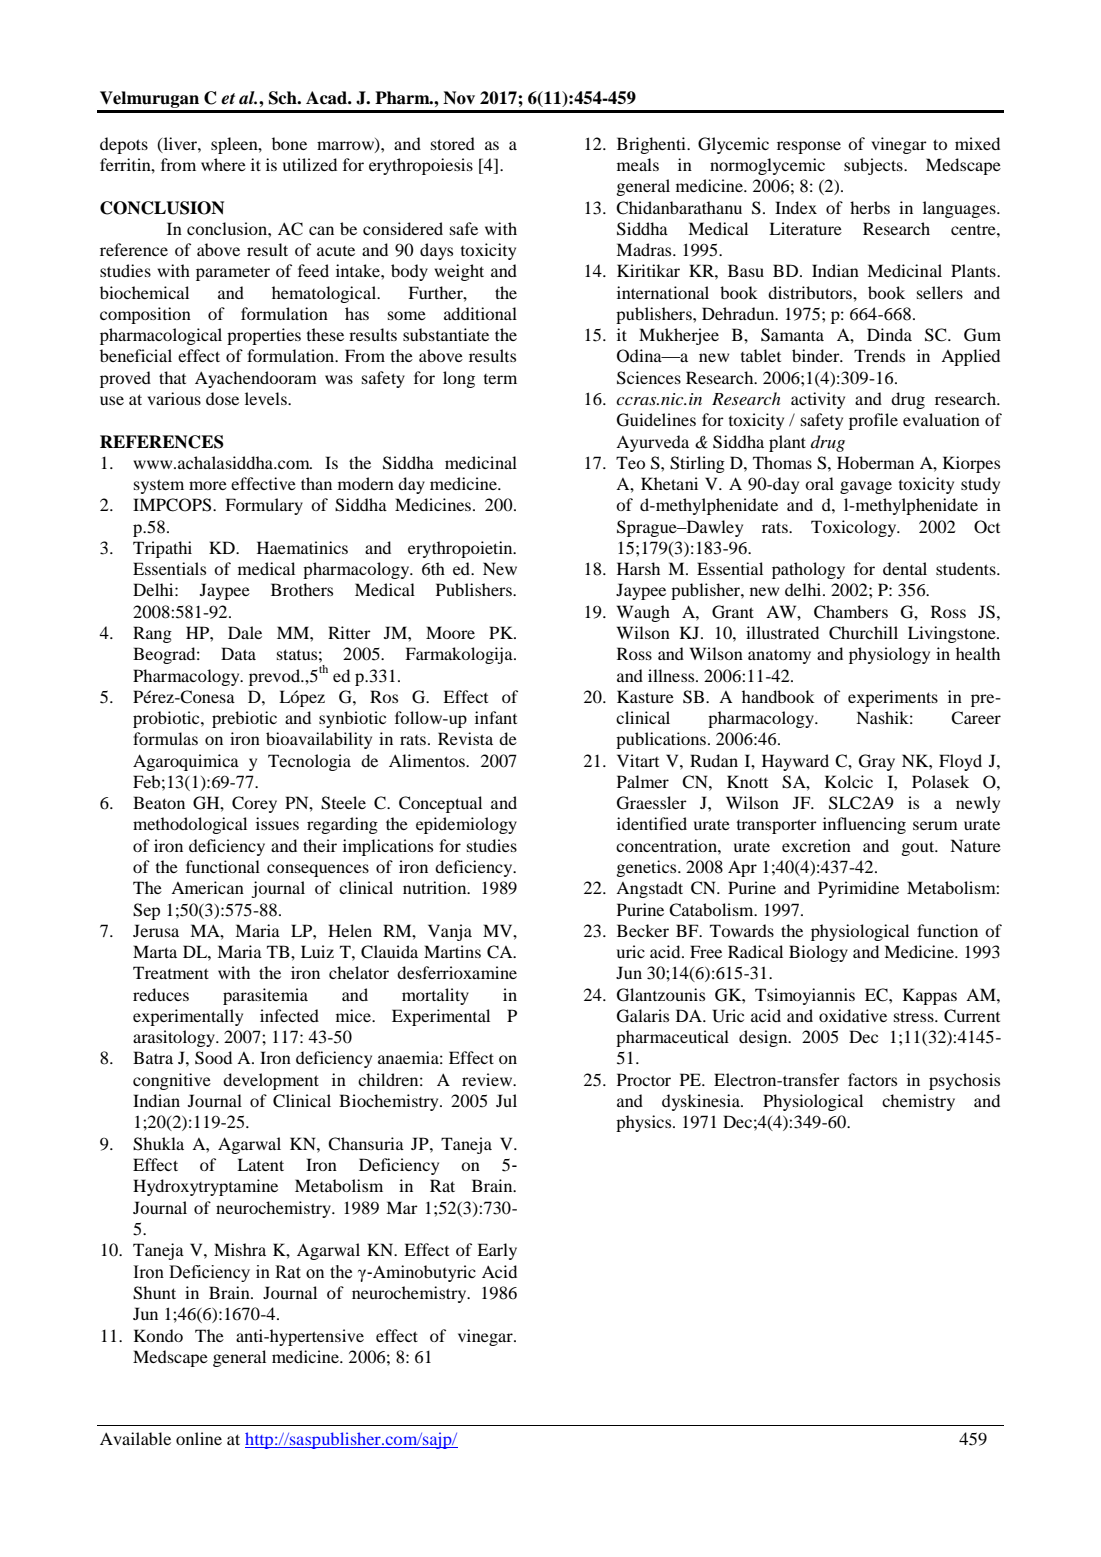 This document has height=1557, width=1101. I want to click on where, so click(223, 164).
